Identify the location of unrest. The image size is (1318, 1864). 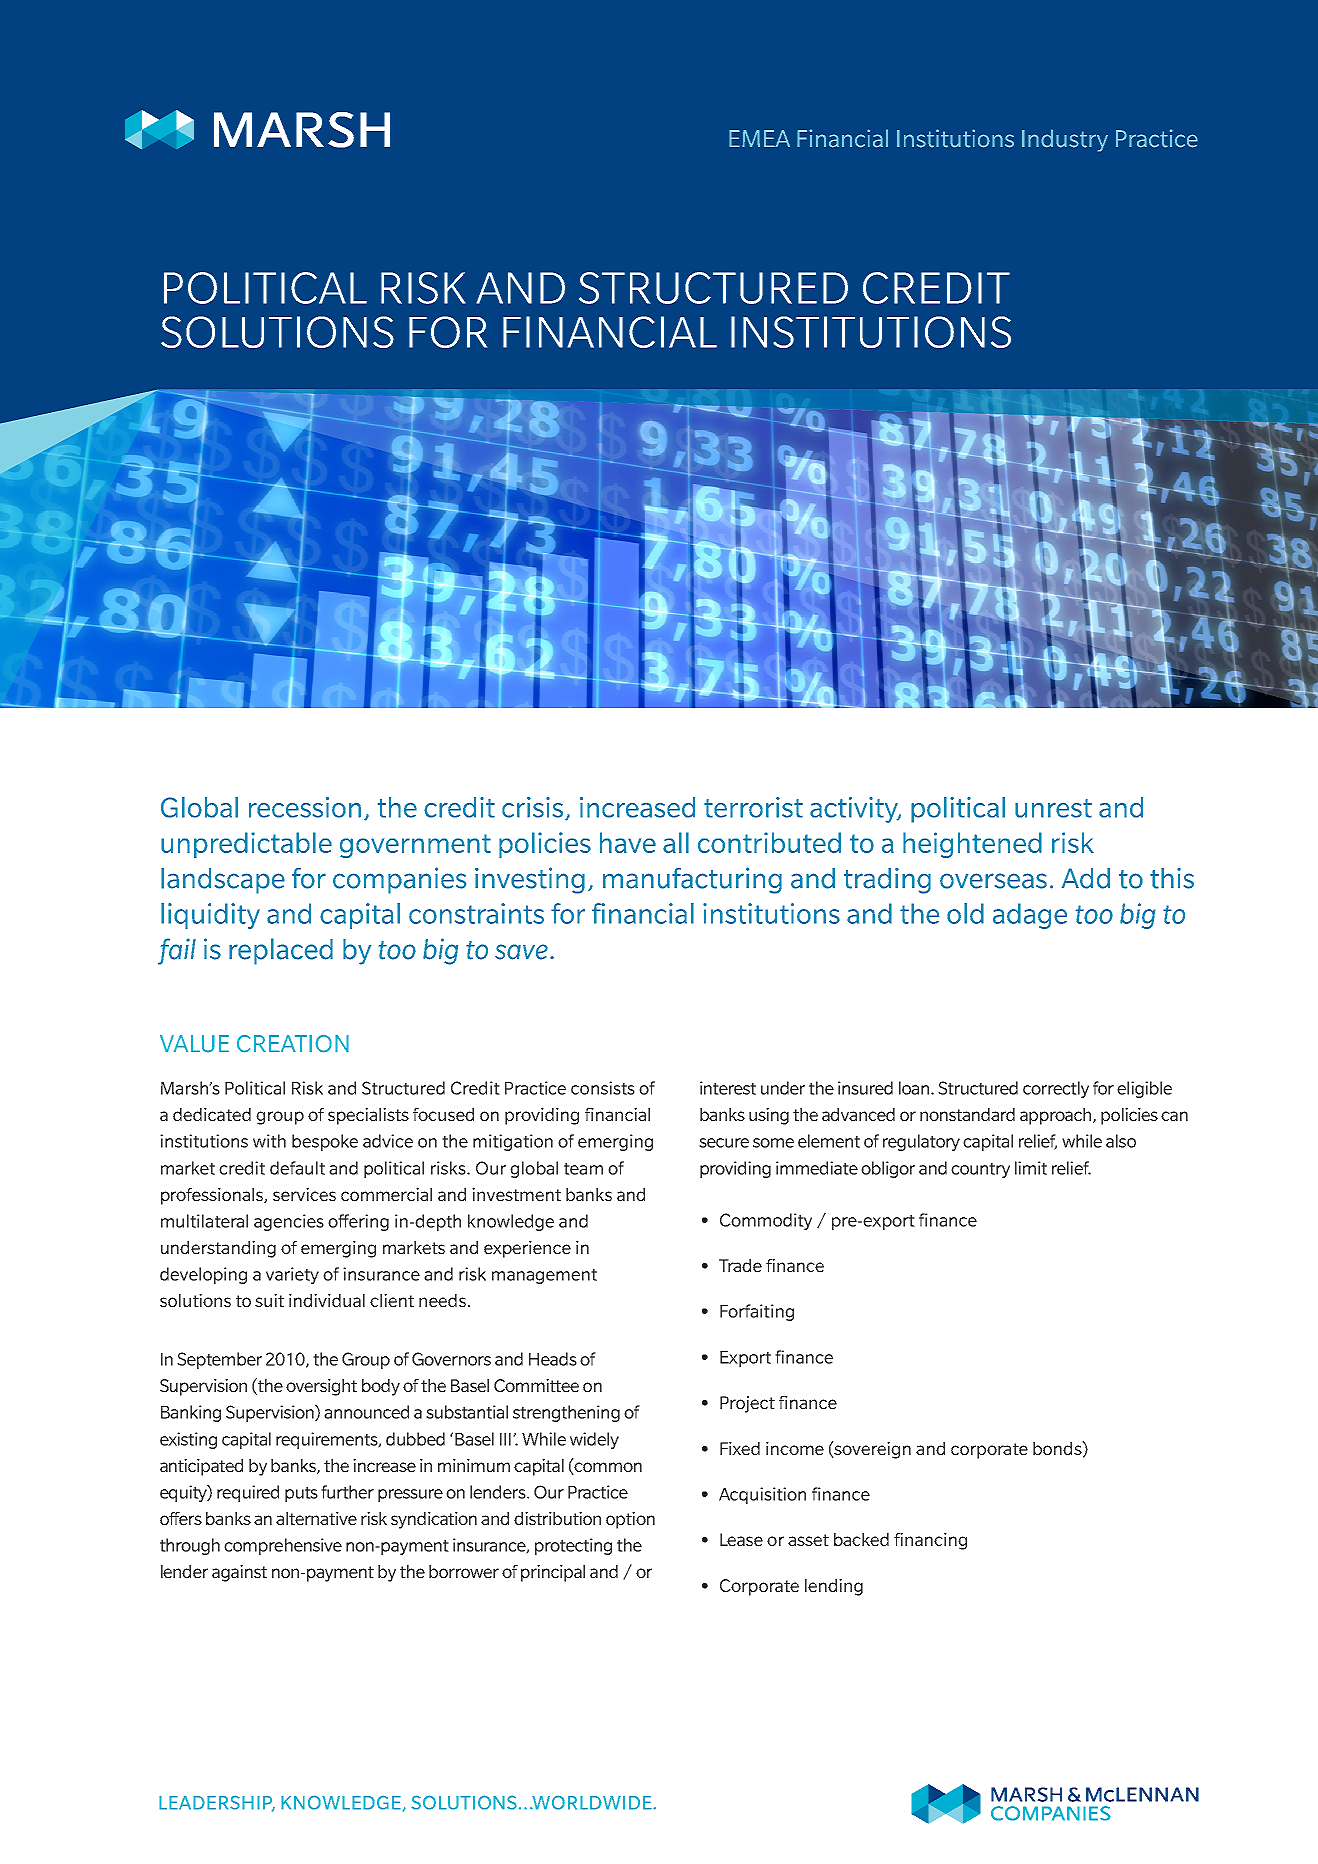
(1053, 808).
